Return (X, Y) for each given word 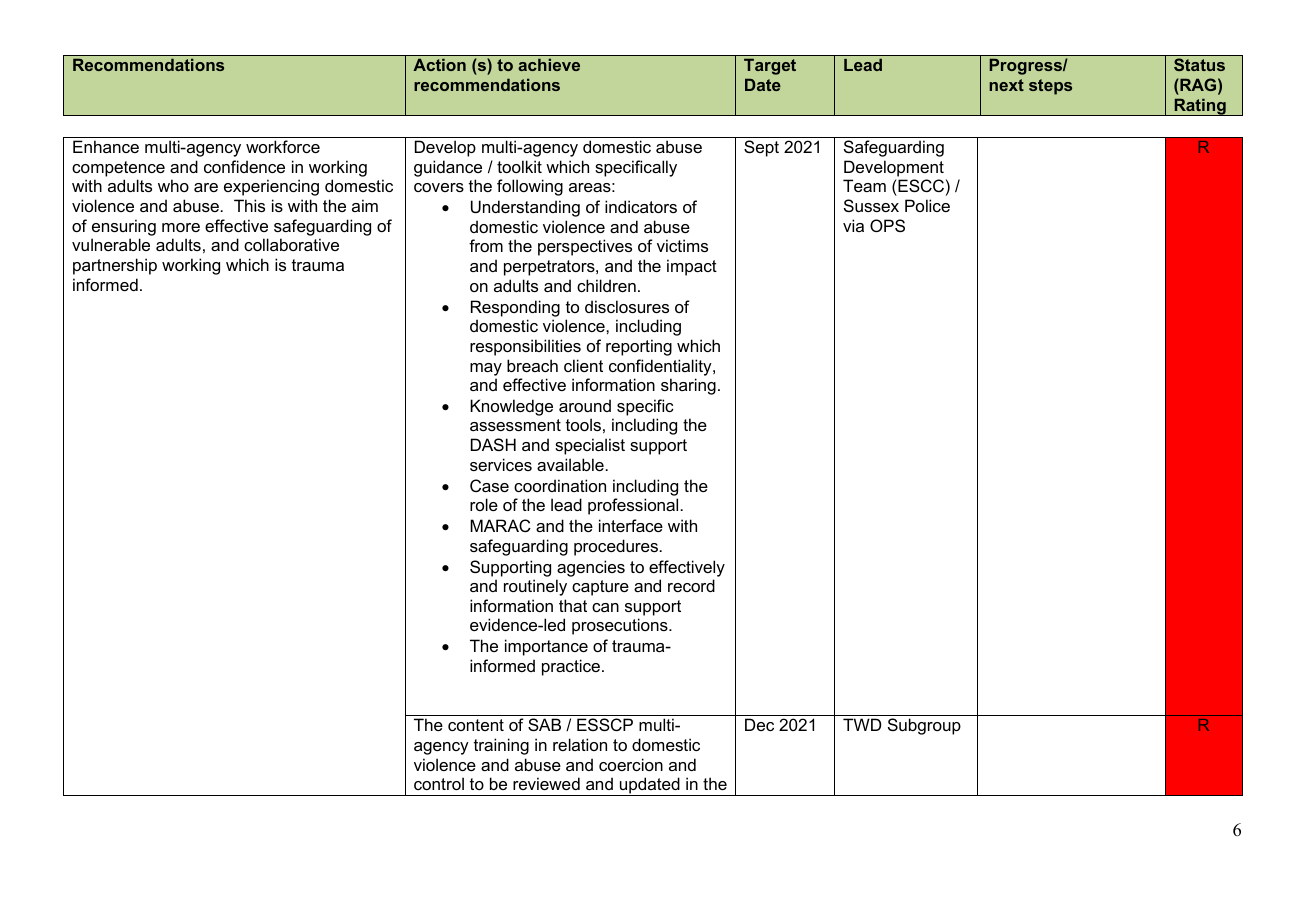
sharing (688, 386)
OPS (887, 225)
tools (583, 424)
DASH (493, 444)
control (439, 783)
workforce (283, 146)
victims (682, 245)
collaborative (291, 244)
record (691, 585)
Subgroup (924, 726)
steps (1050, 87)
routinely (535, 587)
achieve (549, 64)
